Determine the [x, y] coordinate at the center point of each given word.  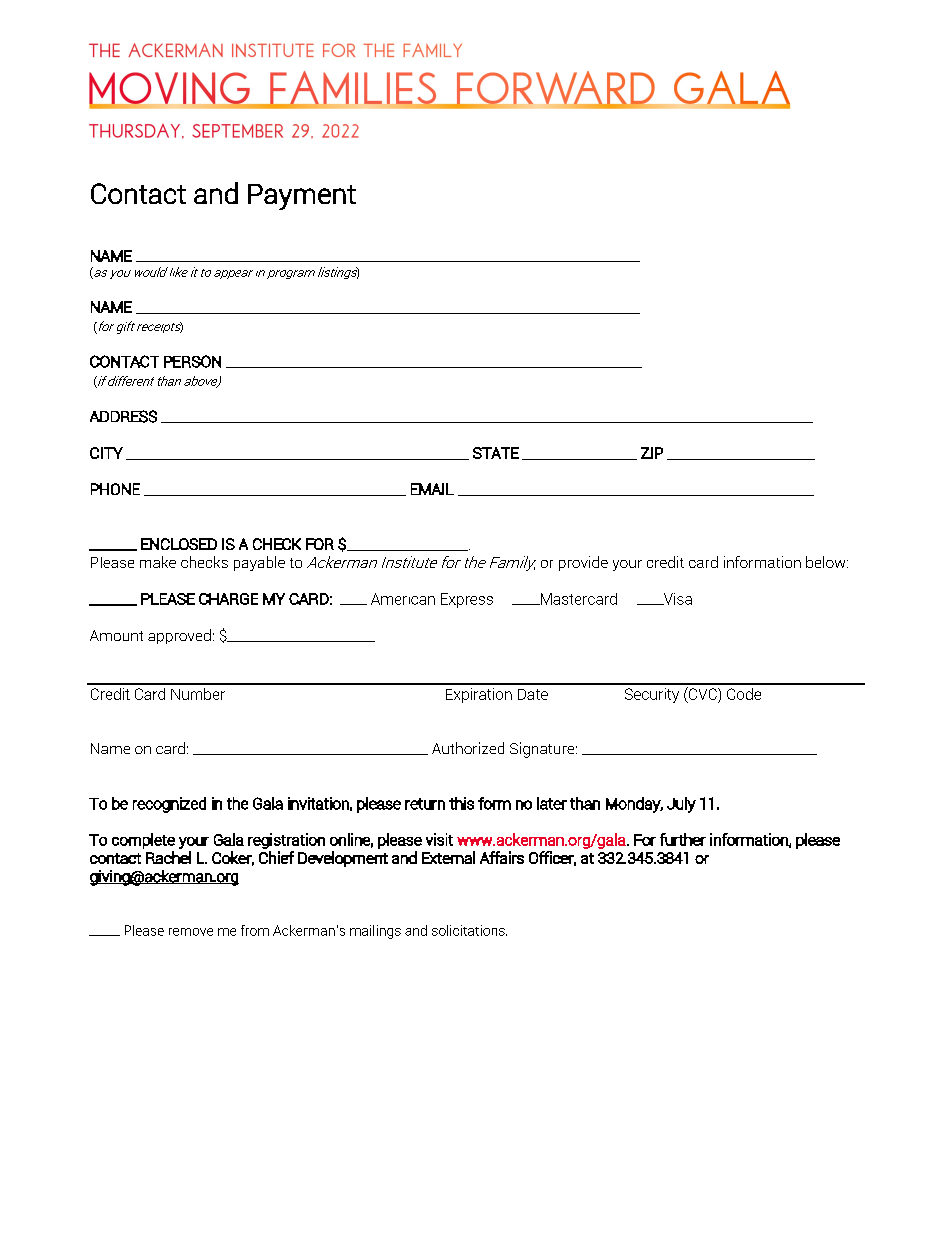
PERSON [192, 361]
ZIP [652, 453]
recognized [169, 805]
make [158, 562]
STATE [496, 453]
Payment [302, 197]
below [827, 562]
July [681, 805]
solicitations [469, 930]
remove [191, 932]
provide [583, 563]
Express [467, 600]
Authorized [468, 748]
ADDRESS [123, 416]
